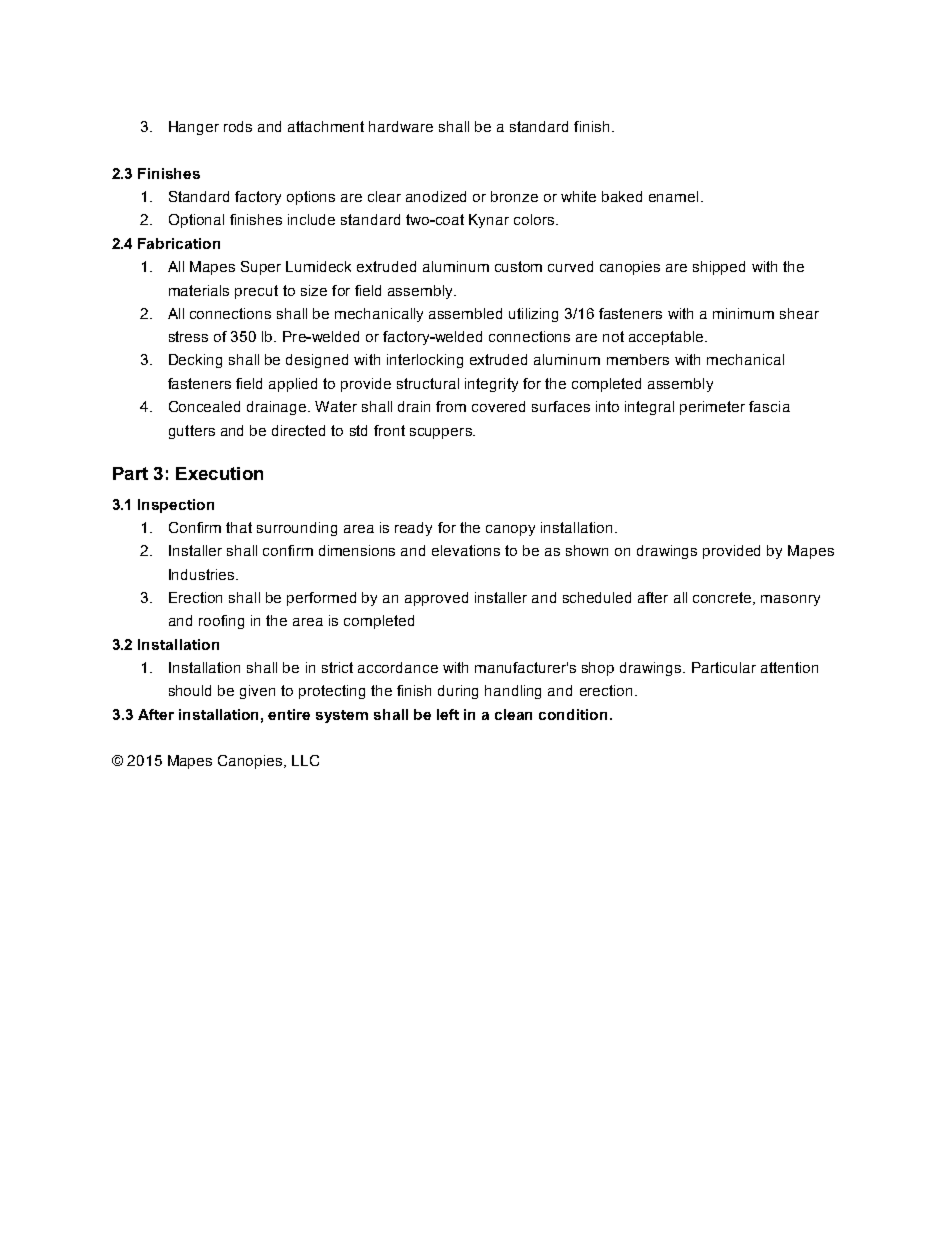 Image resolution: width=952 pixels, height=1233 pixels. Describe the element at coordinates (513, 714) in the page. I see `clean` at that location.
